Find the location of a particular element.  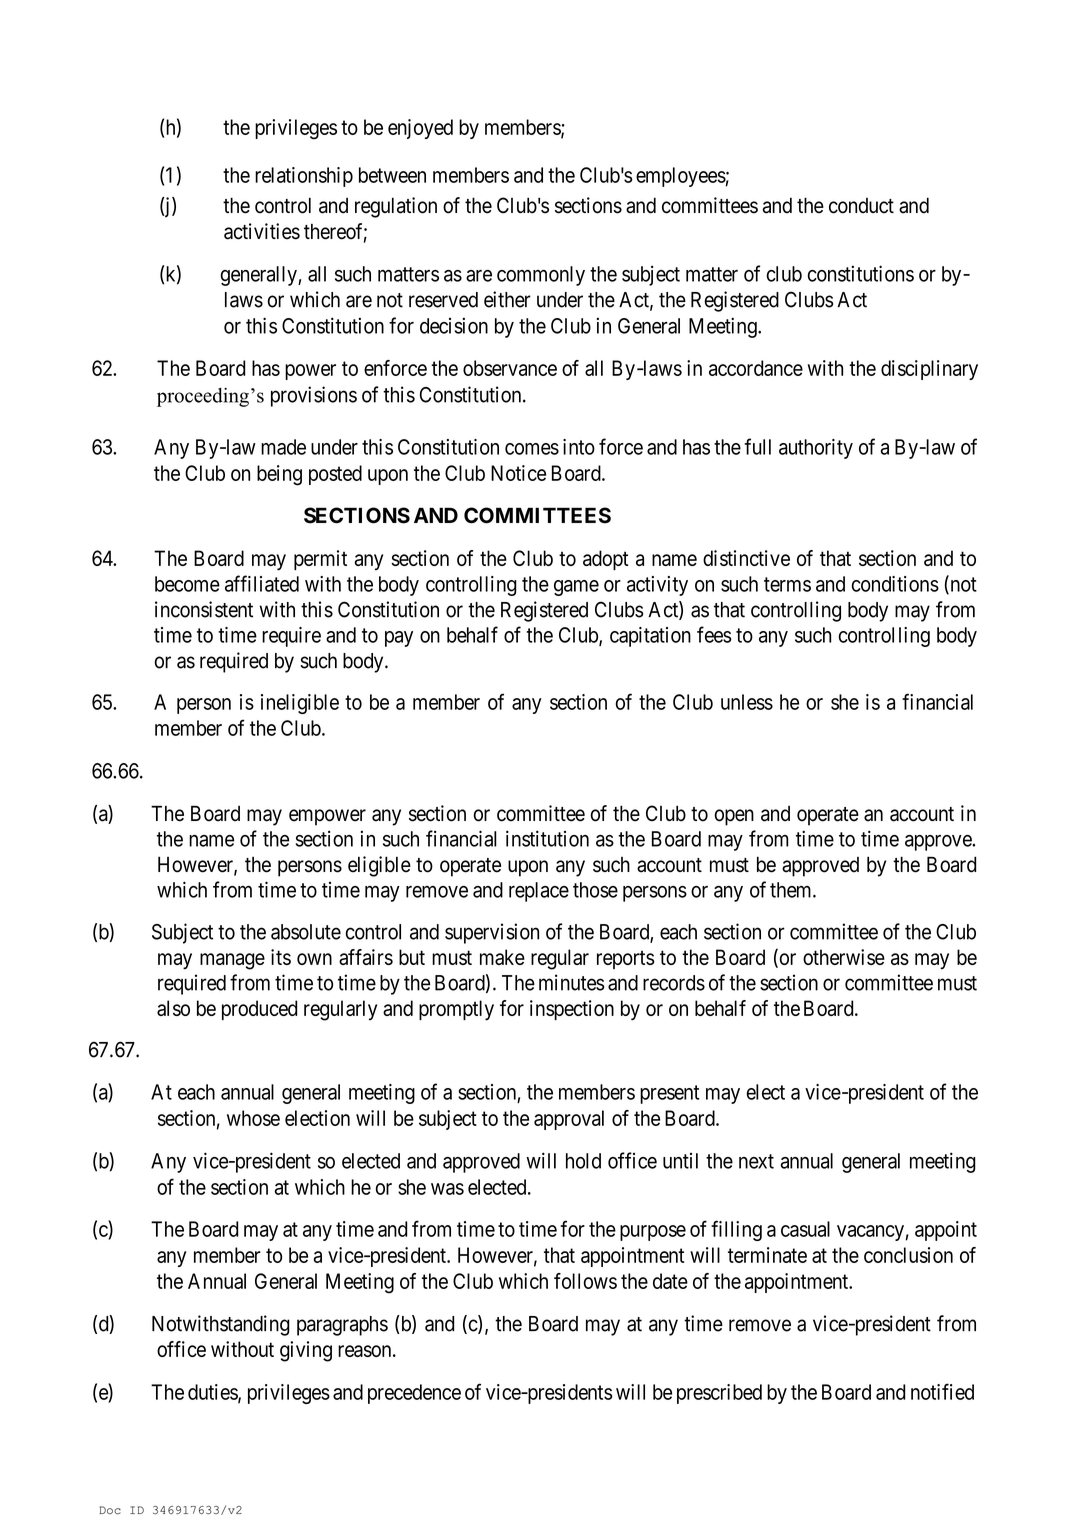

Notice is located at coordinates (518, 473).
